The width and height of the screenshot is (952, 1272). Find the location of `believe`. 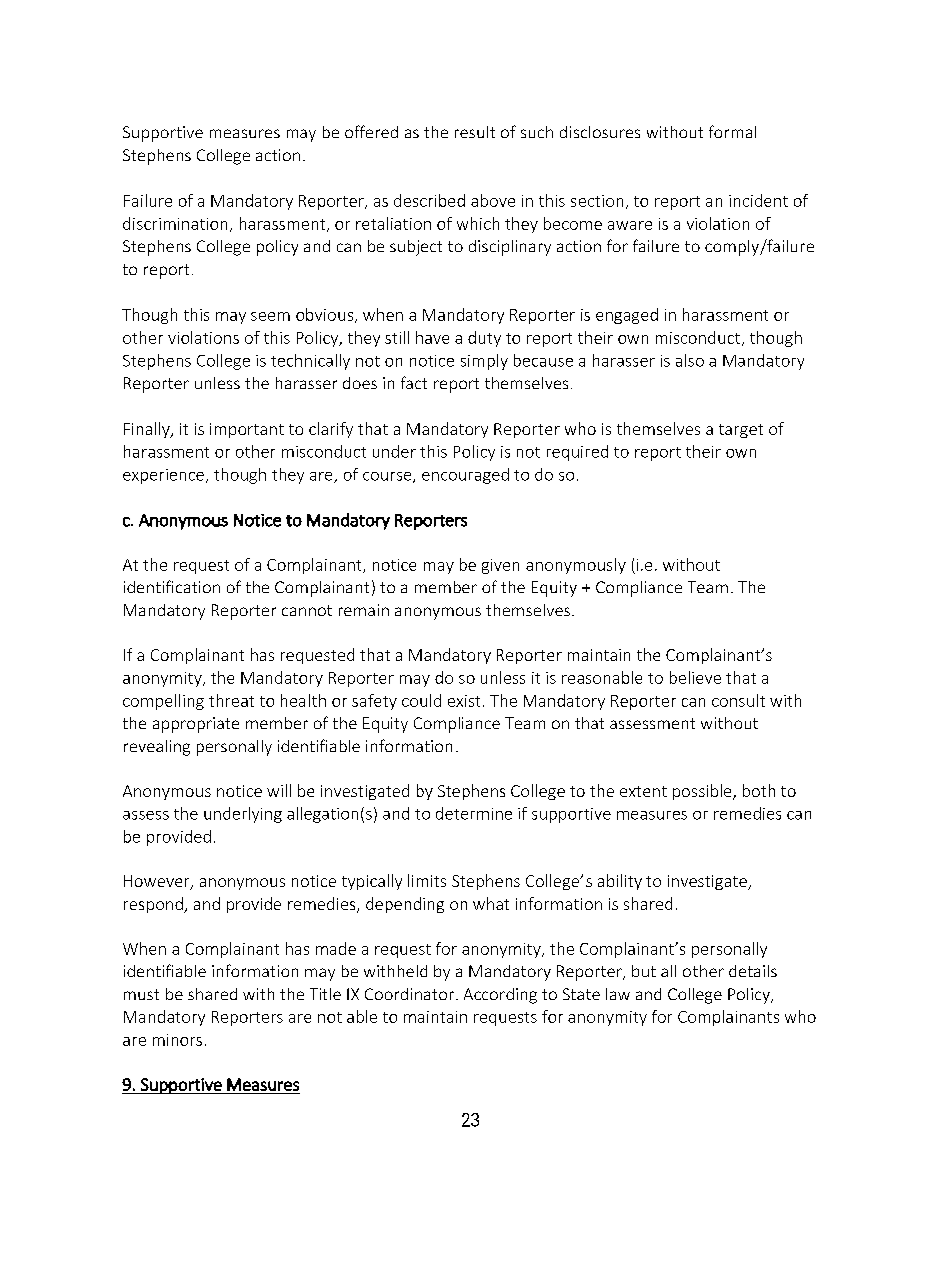

believe is located at coordinates (695, 677).
